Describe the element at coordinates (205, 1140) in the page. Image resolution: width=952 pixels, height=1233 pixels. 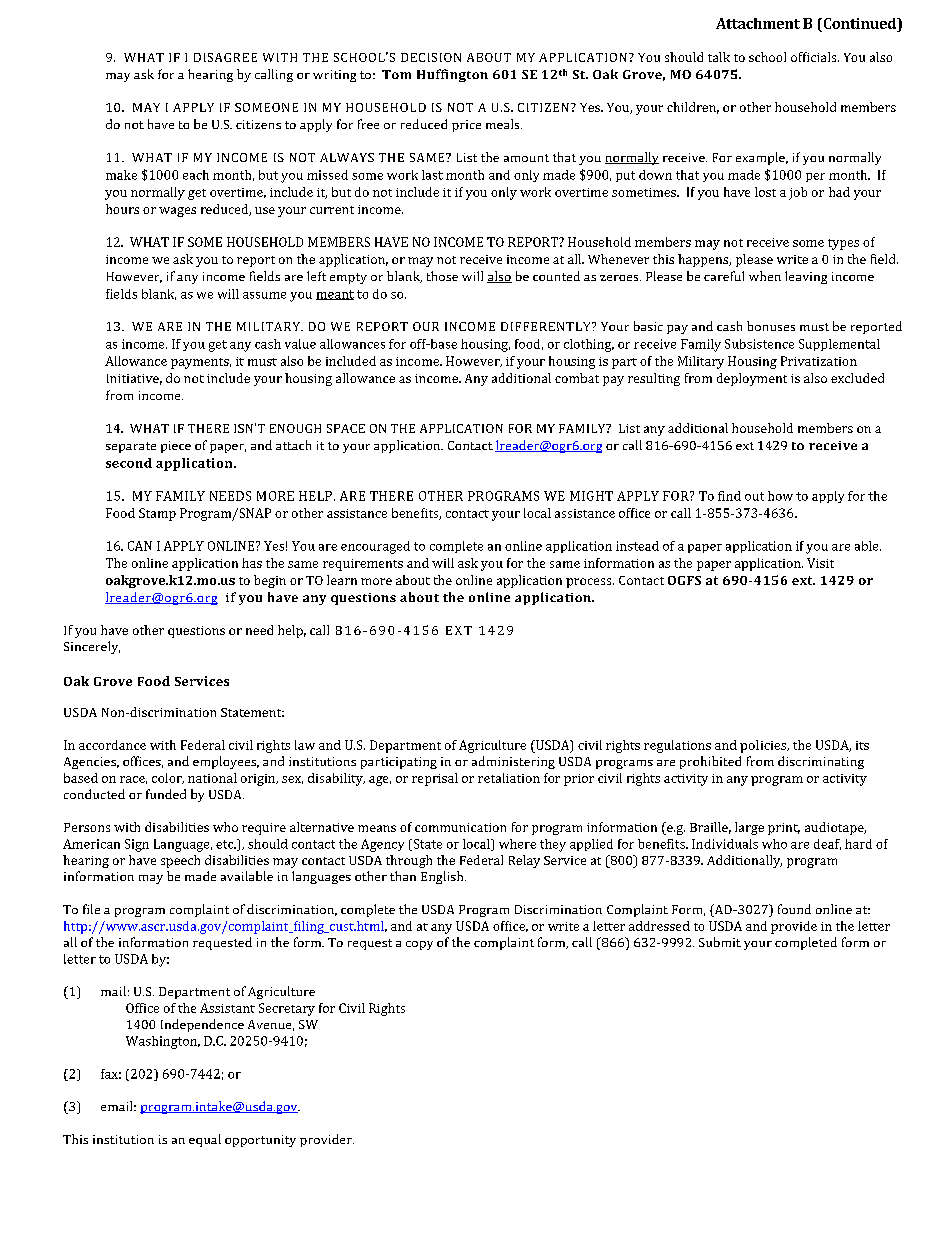
I see `equal` at that location.
